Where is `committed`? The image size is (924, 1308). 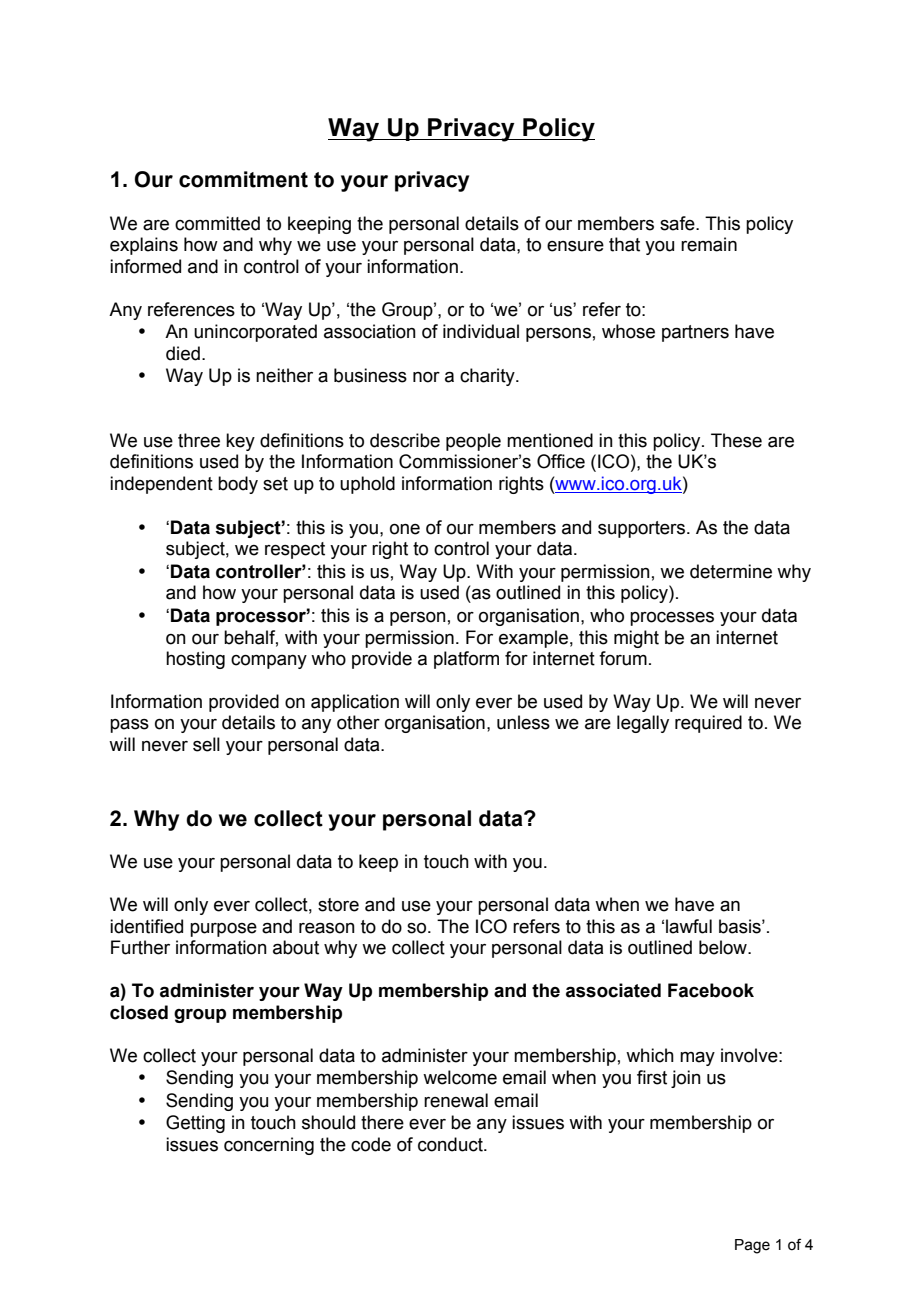
committed is located at coordinates (217, 223).
